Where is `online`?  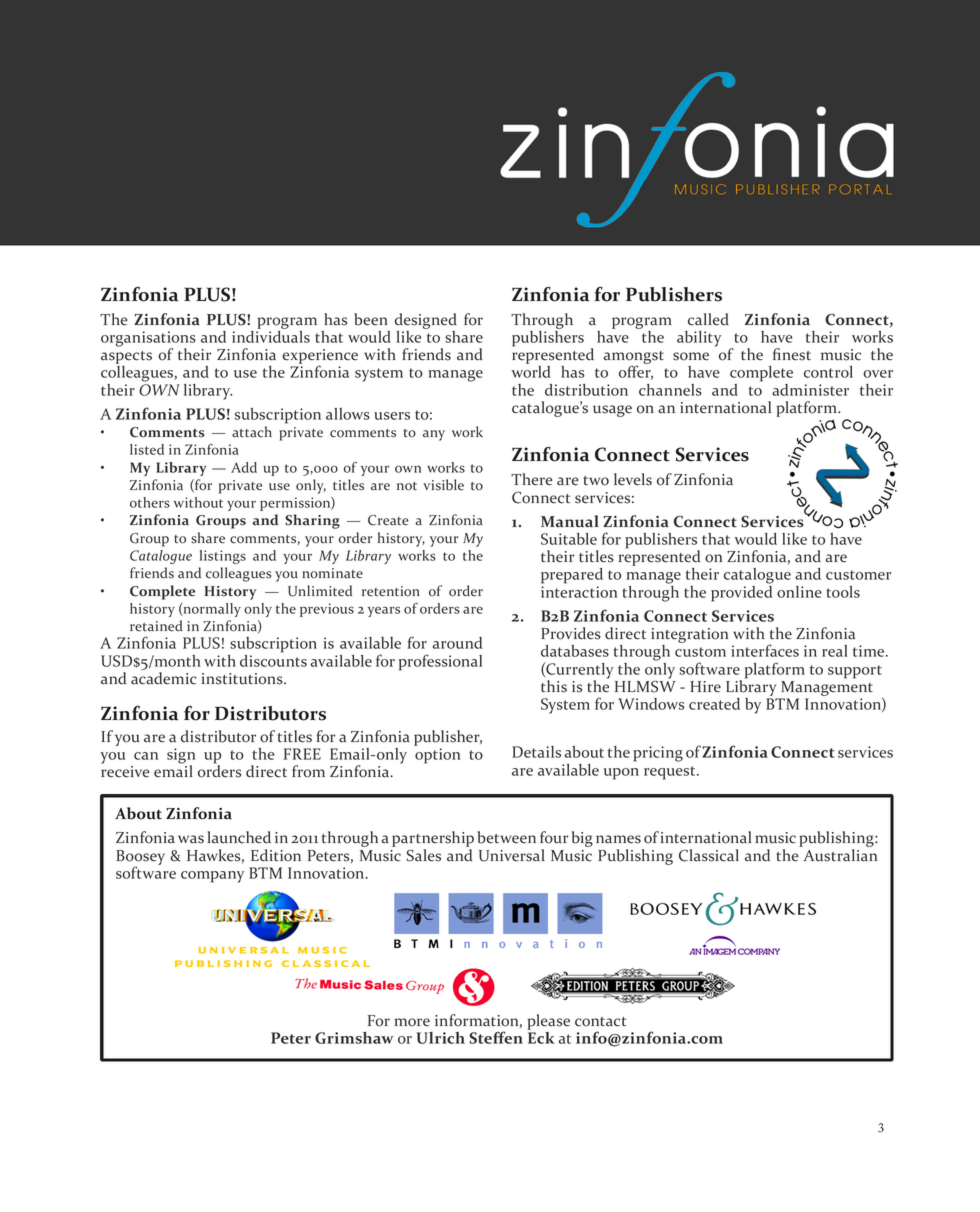
online is located at coordinates (799, 592).
